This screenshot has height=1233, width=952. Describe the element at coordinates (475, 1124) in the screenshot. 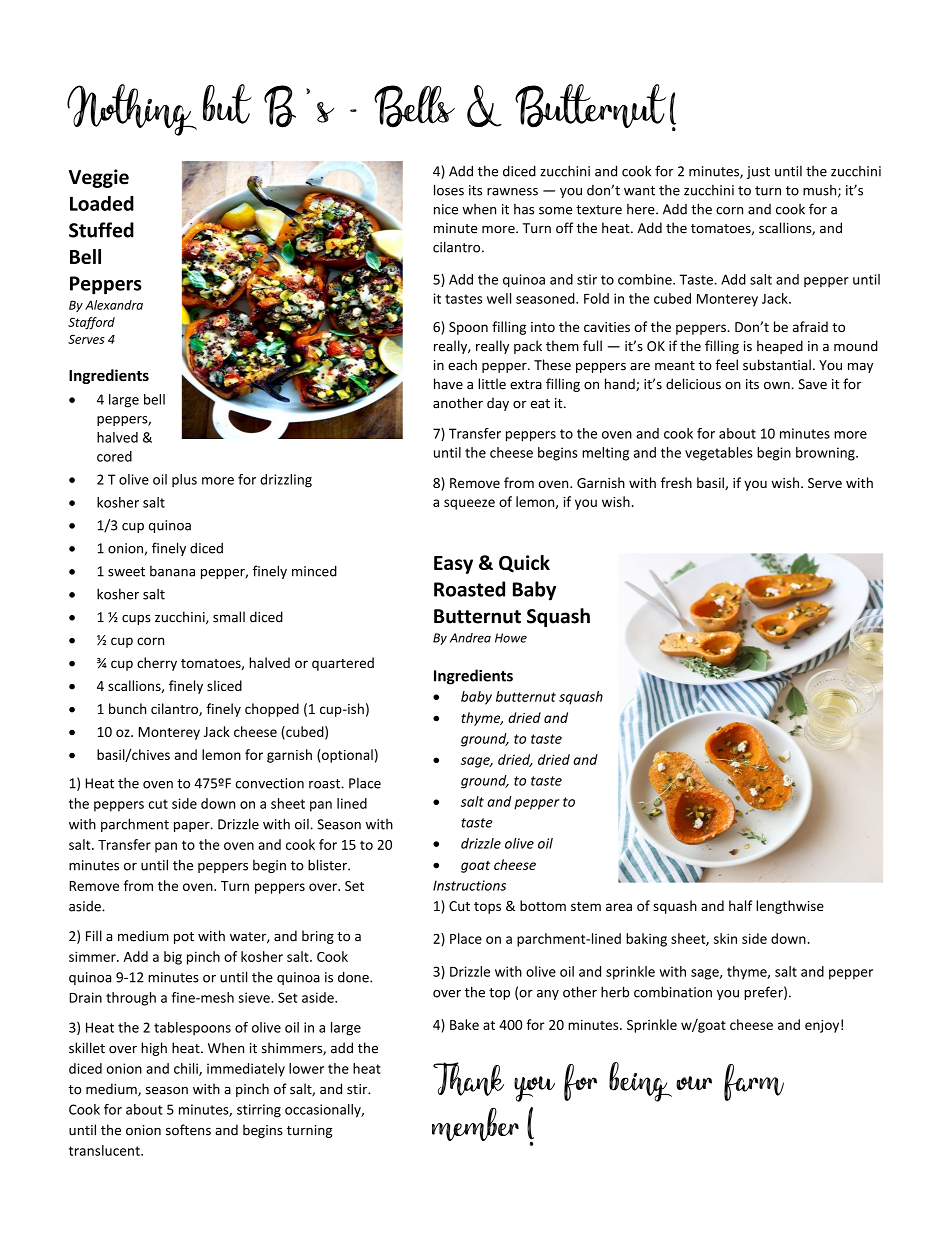

I see `member` at that location.
